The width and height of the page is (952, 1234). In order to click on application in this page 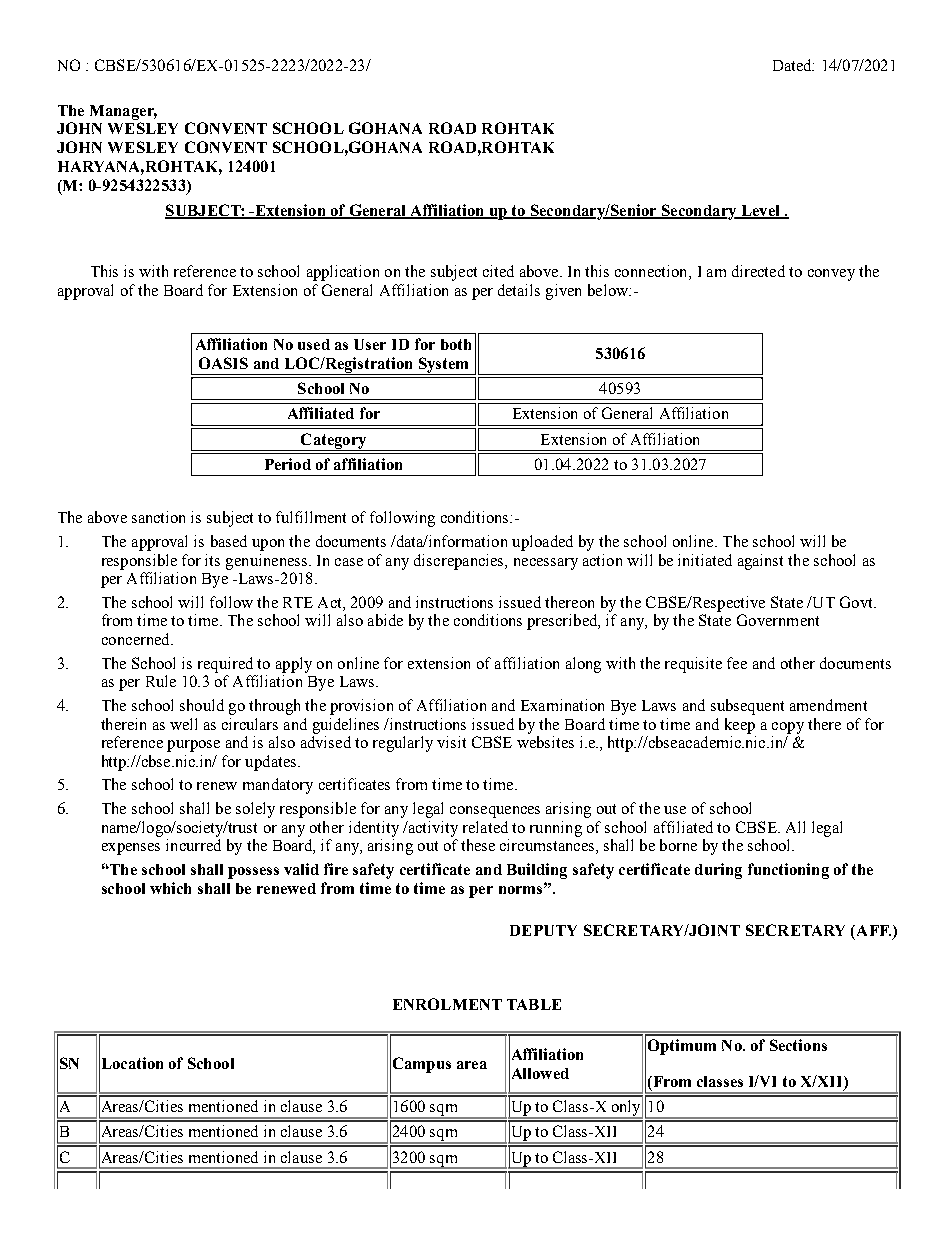, I will do `click(343, 273)`.
